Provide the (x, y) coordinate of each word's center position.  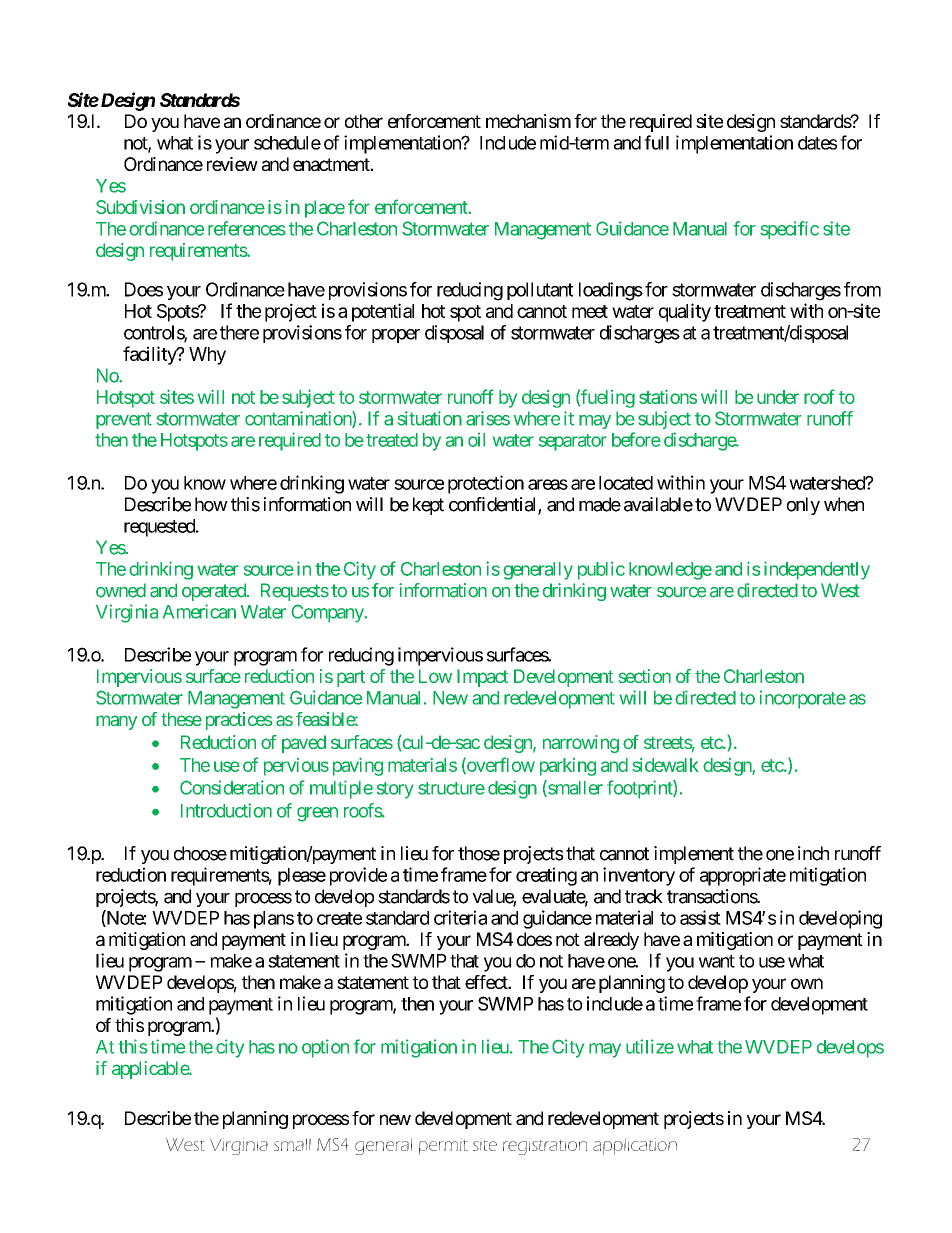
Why (207, 356)
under (778, 397)
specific (789, 230)
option (325, 1048)
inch (813, 853)
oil (476, 440)
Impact (482, 678)
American (199, 611)
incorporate (803, 699)
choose (200, 853)
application (635, 1146)
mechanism (528, 121)
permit (443, 1147)
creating (546, 876)
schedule (287, 143)
